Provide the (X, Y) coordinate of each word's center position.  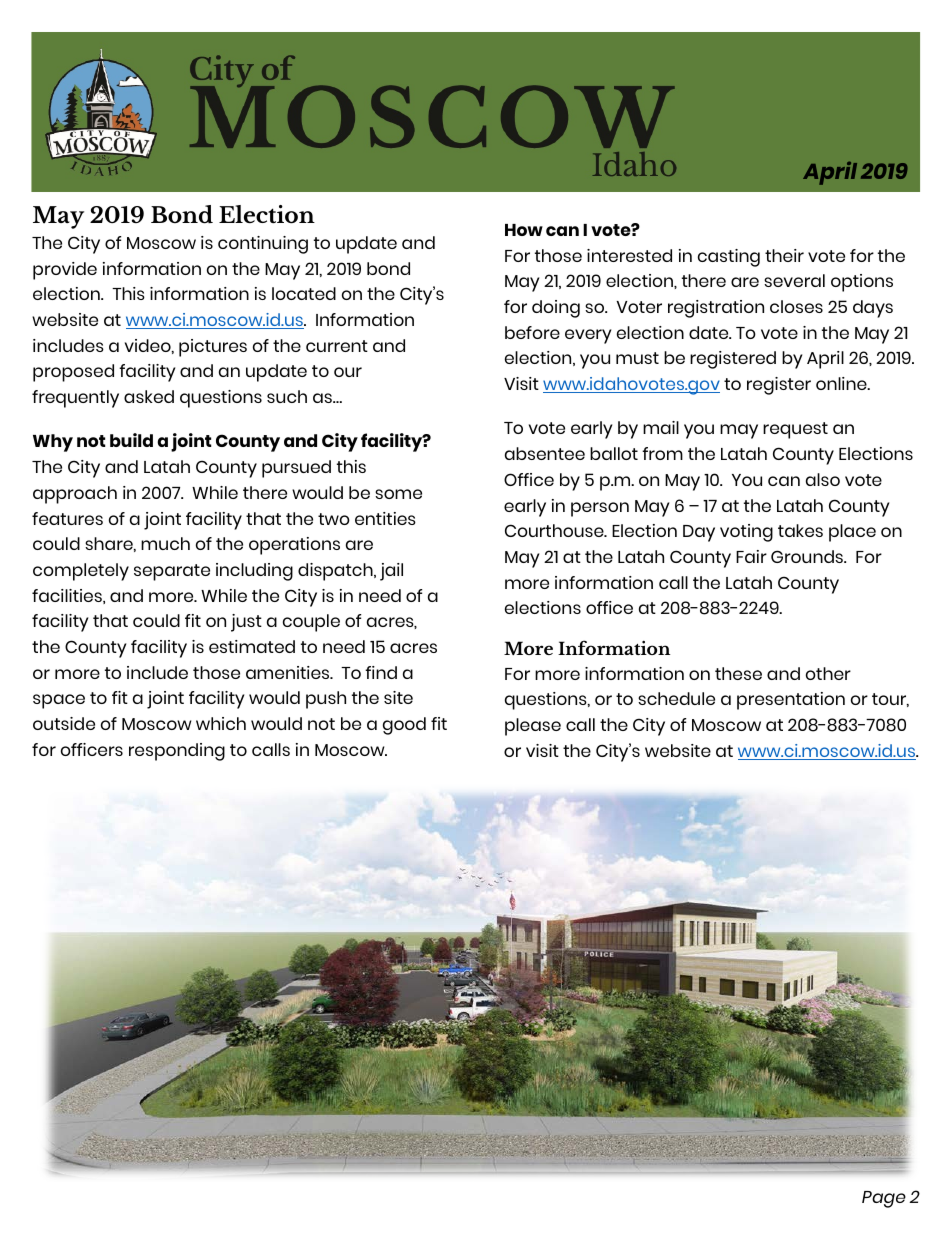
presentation (791, 701)
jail (391, 572)
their (784, 255)
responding (177, 752)
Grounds (808, 556)
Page (884, 1199)
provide (65, 271)
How (524, 230)
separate (172, 572)
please (533, 727)
